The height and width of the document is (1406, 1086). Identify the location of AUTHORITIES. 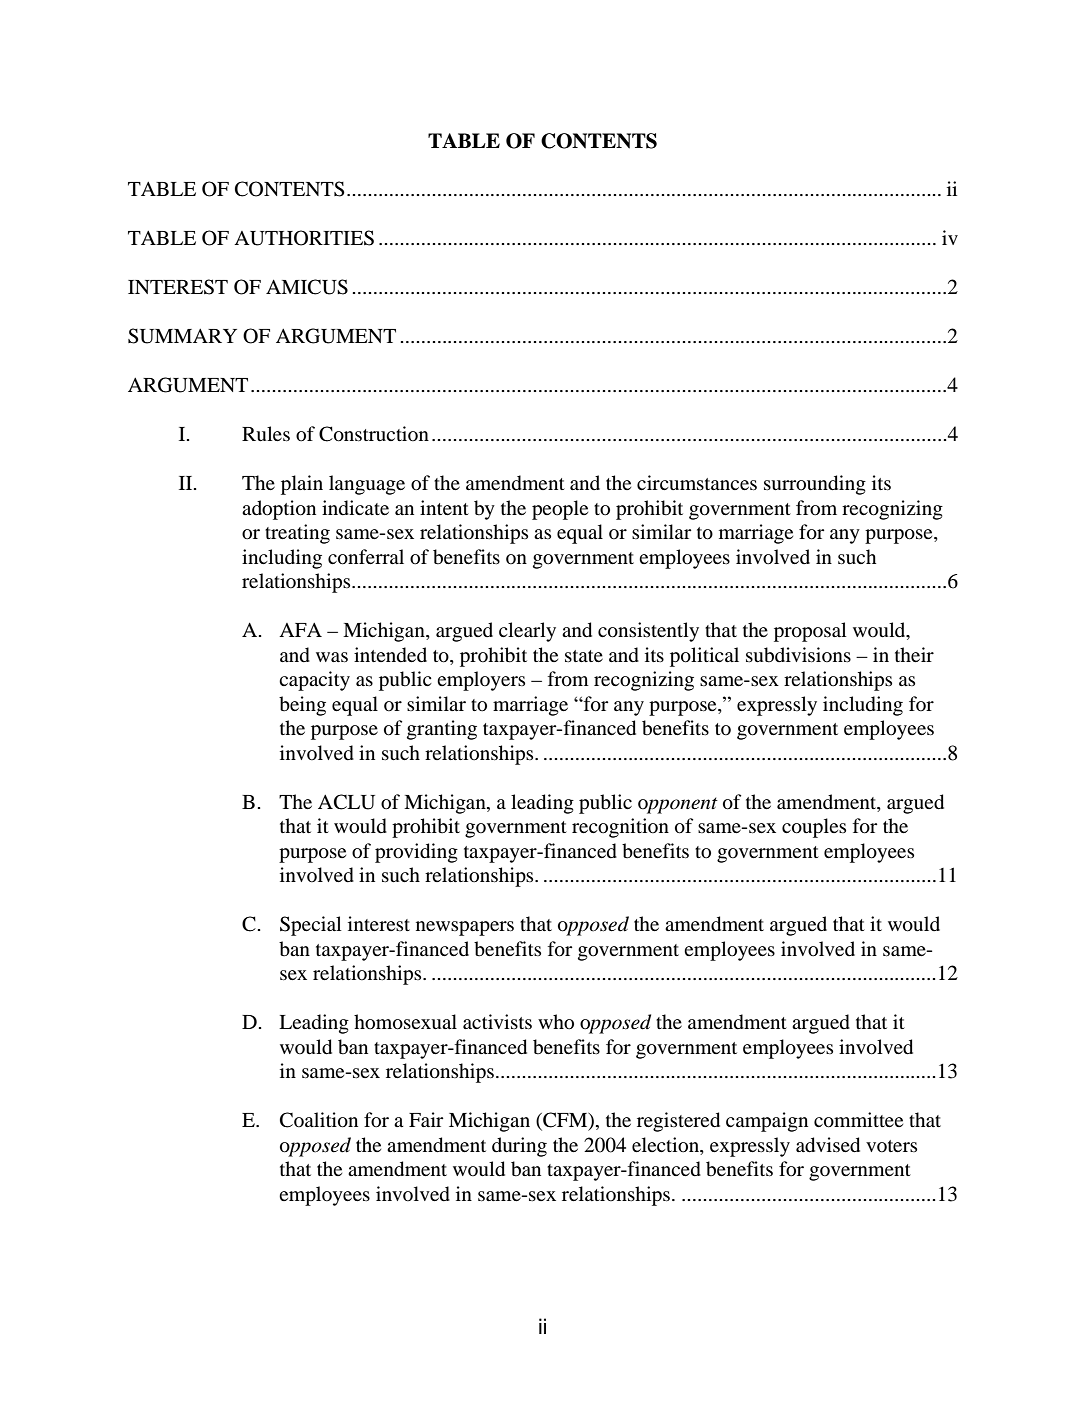
(304, 238).
